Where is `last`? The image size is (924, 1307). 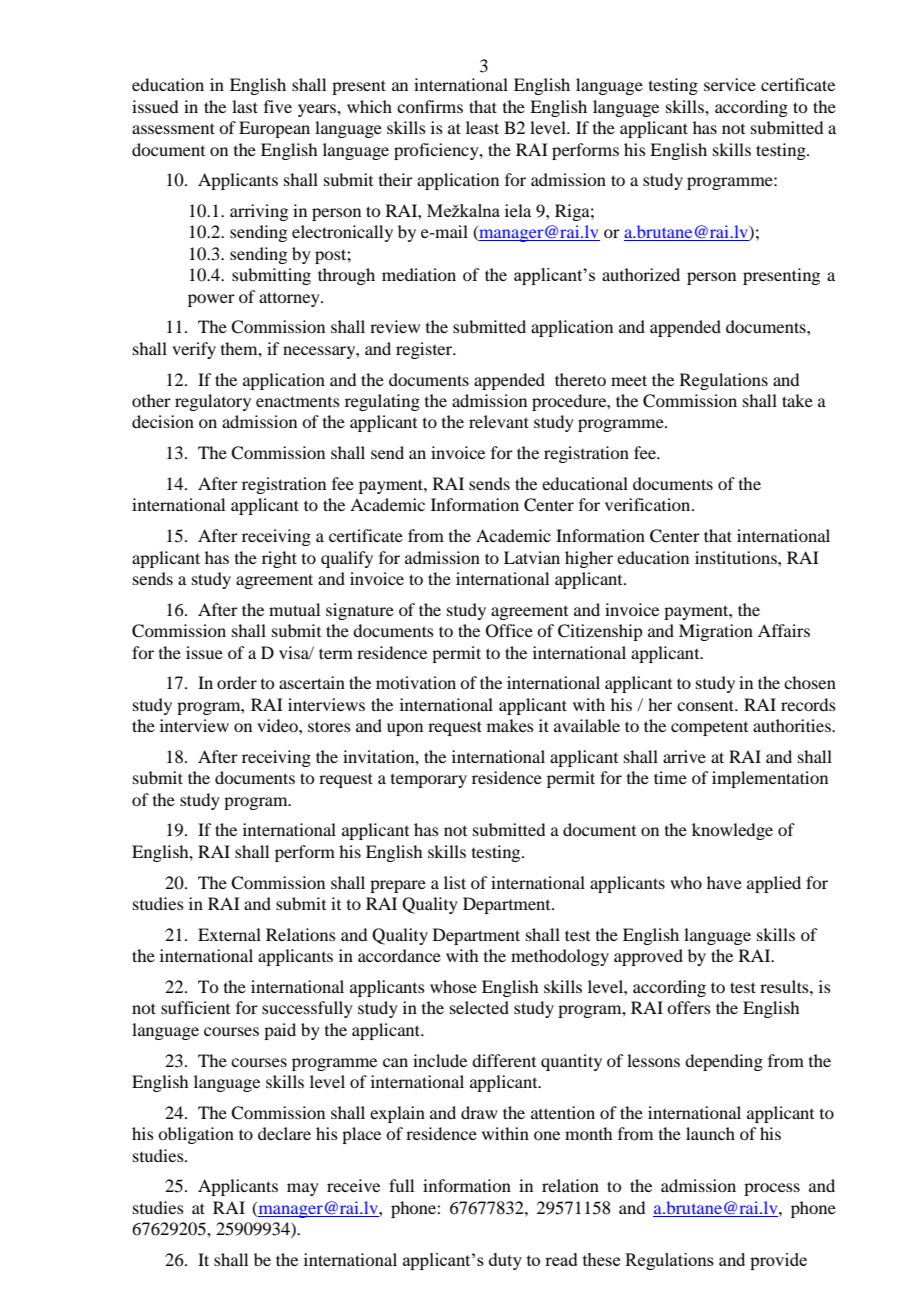 last is located at coordinates (245, 106).
